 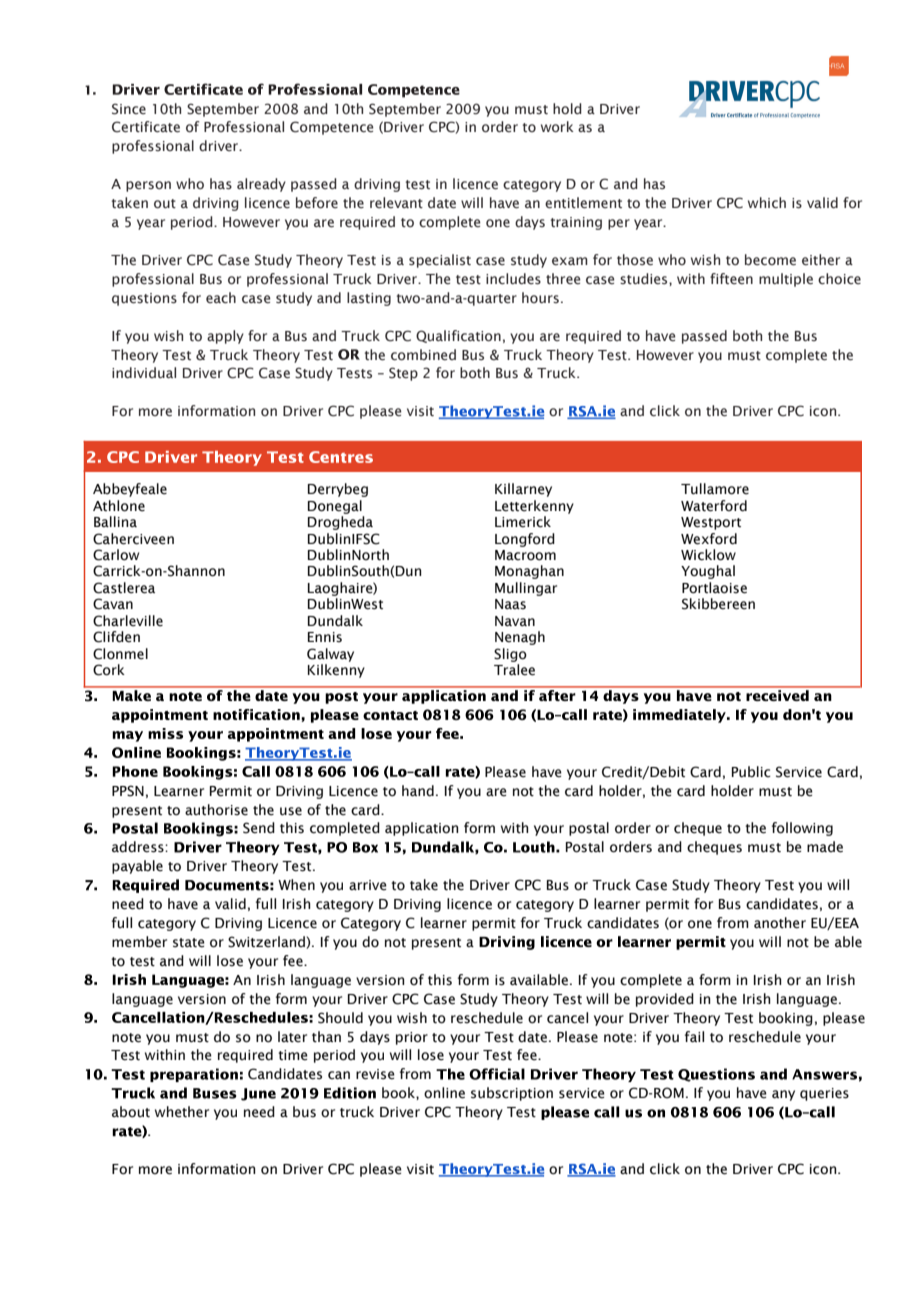 I want to click on preparation, so click(x=194, y=1075).
